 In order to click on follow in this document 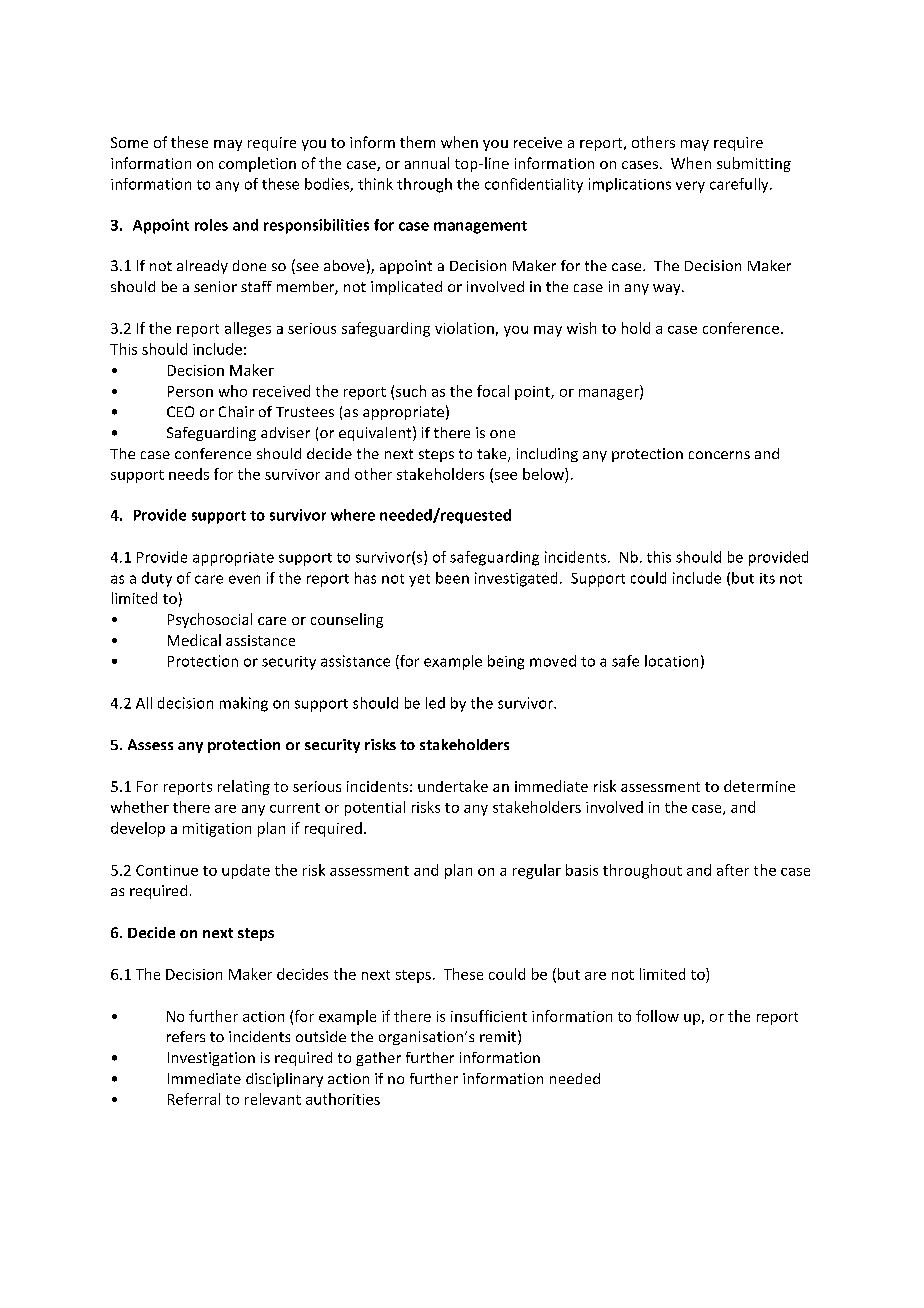, I will do `click(657, 1016)`.
